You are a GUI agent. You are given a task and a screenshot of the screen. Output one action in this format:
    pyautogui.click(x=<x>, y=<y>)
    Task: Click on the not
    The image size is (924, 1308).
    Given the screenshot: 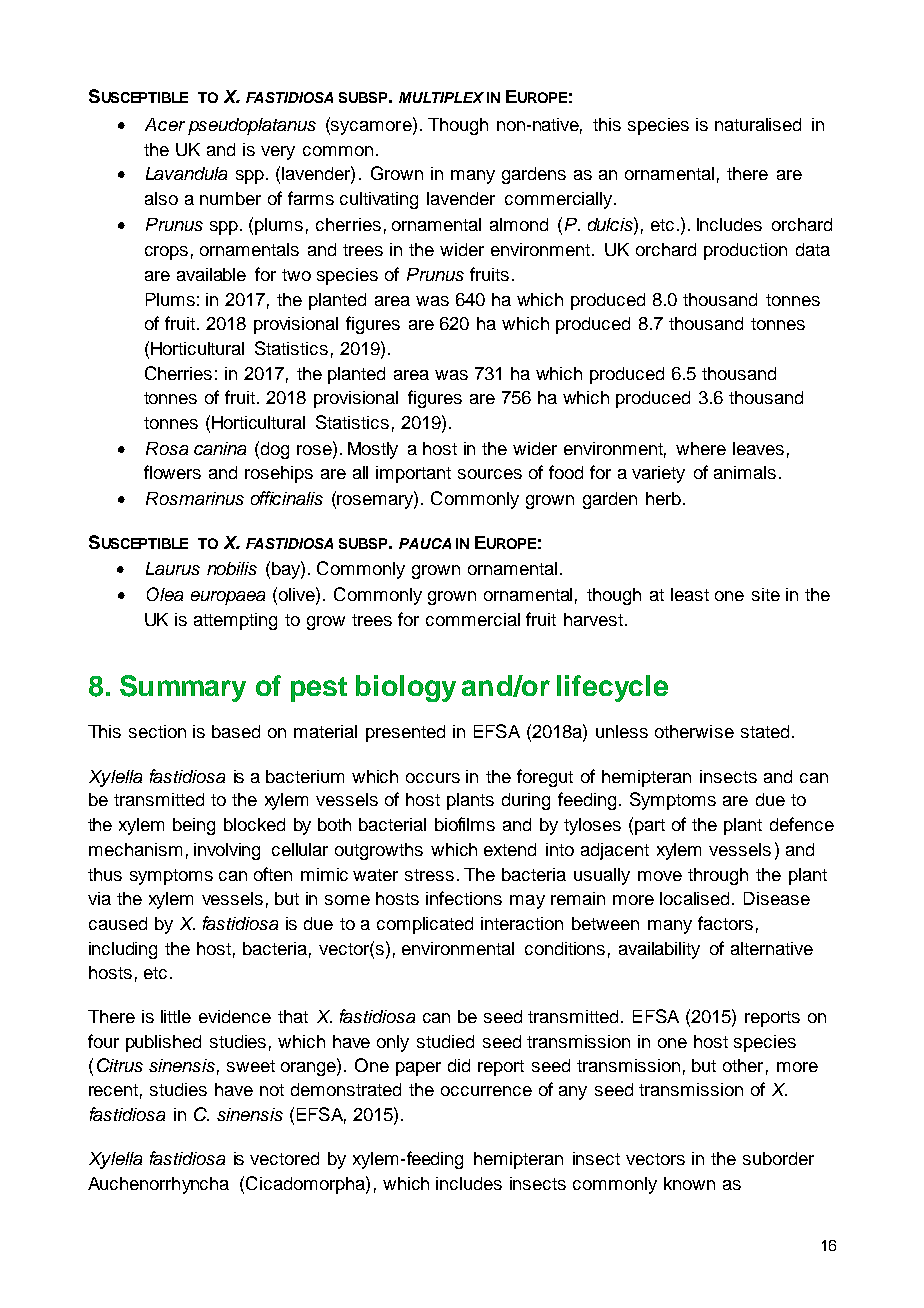 What is the action you would take?
    pyautogui.click(x=272, y=1090)
